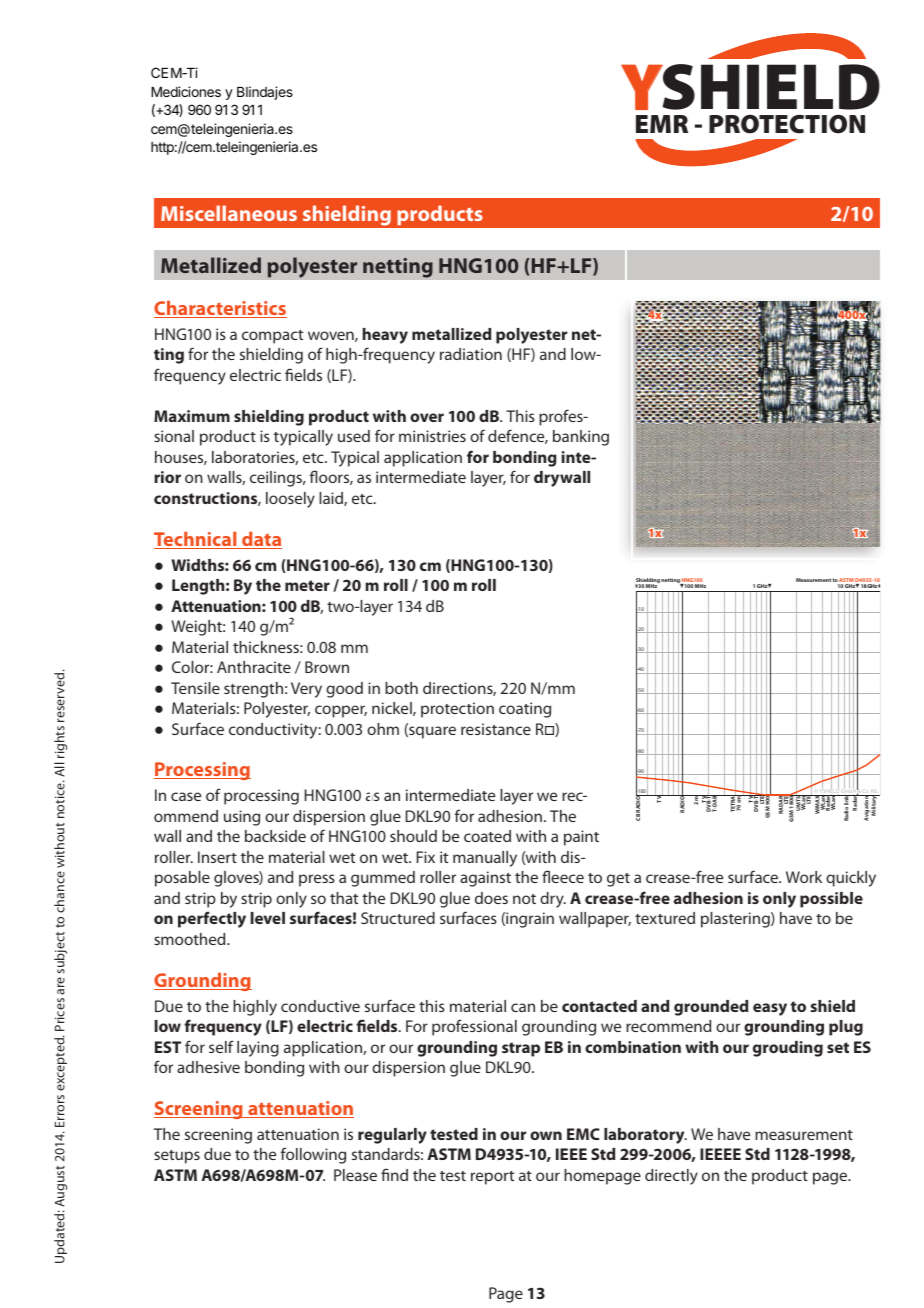 The height and width of the page is (1308, 924). I want to click on report, so click(492, 1178).
